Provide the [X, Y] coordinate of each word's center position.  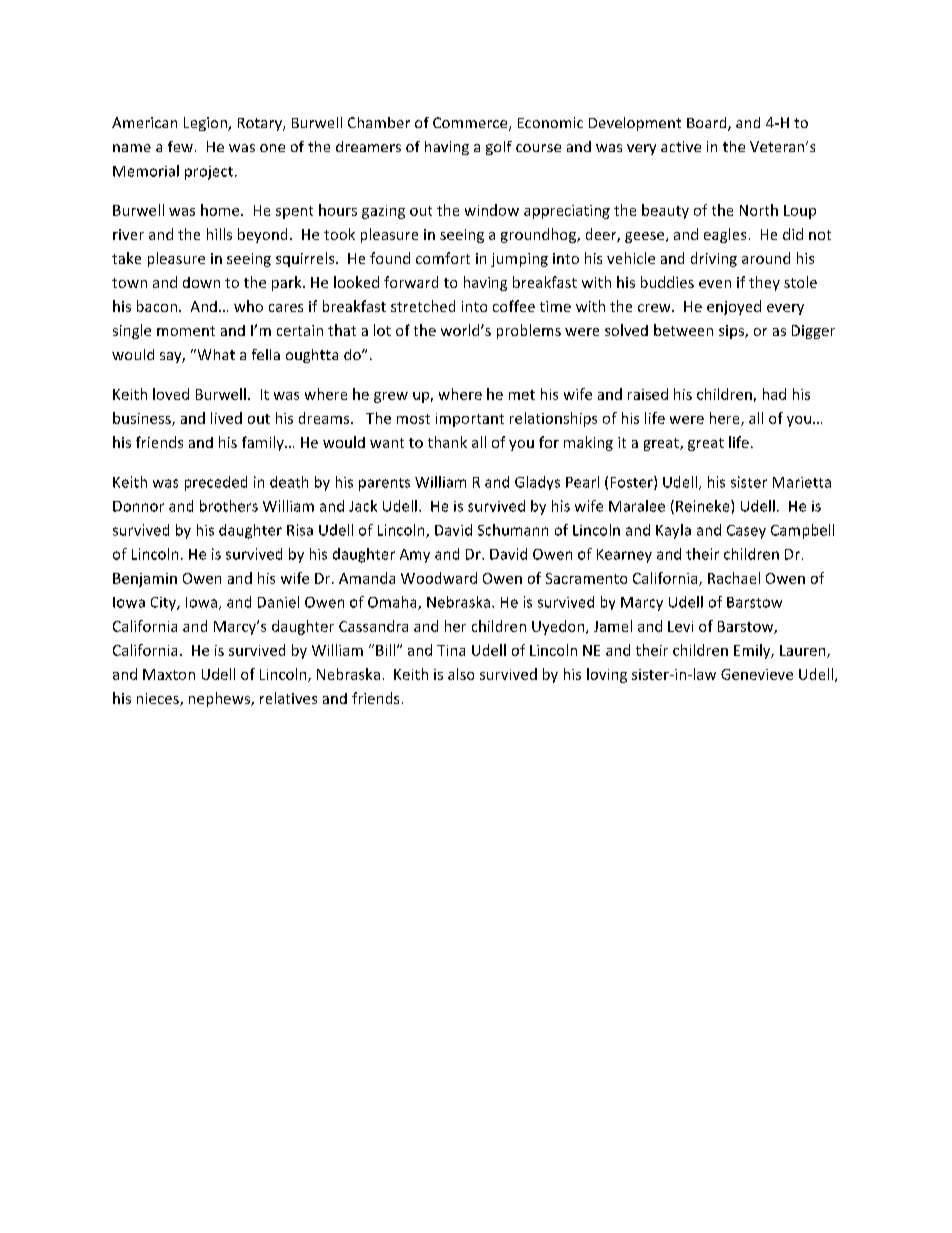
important [470, 420]
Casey [746, 532]
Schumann [513, 530]
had [774, 394]
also [461, 674]
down [201, 282]
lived [226, 418]
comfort [443, 258]
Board [708, 124]
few [180, 146]
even [715, 284]
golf [499, 148]
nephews [220, 699]
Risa [300, 530]
